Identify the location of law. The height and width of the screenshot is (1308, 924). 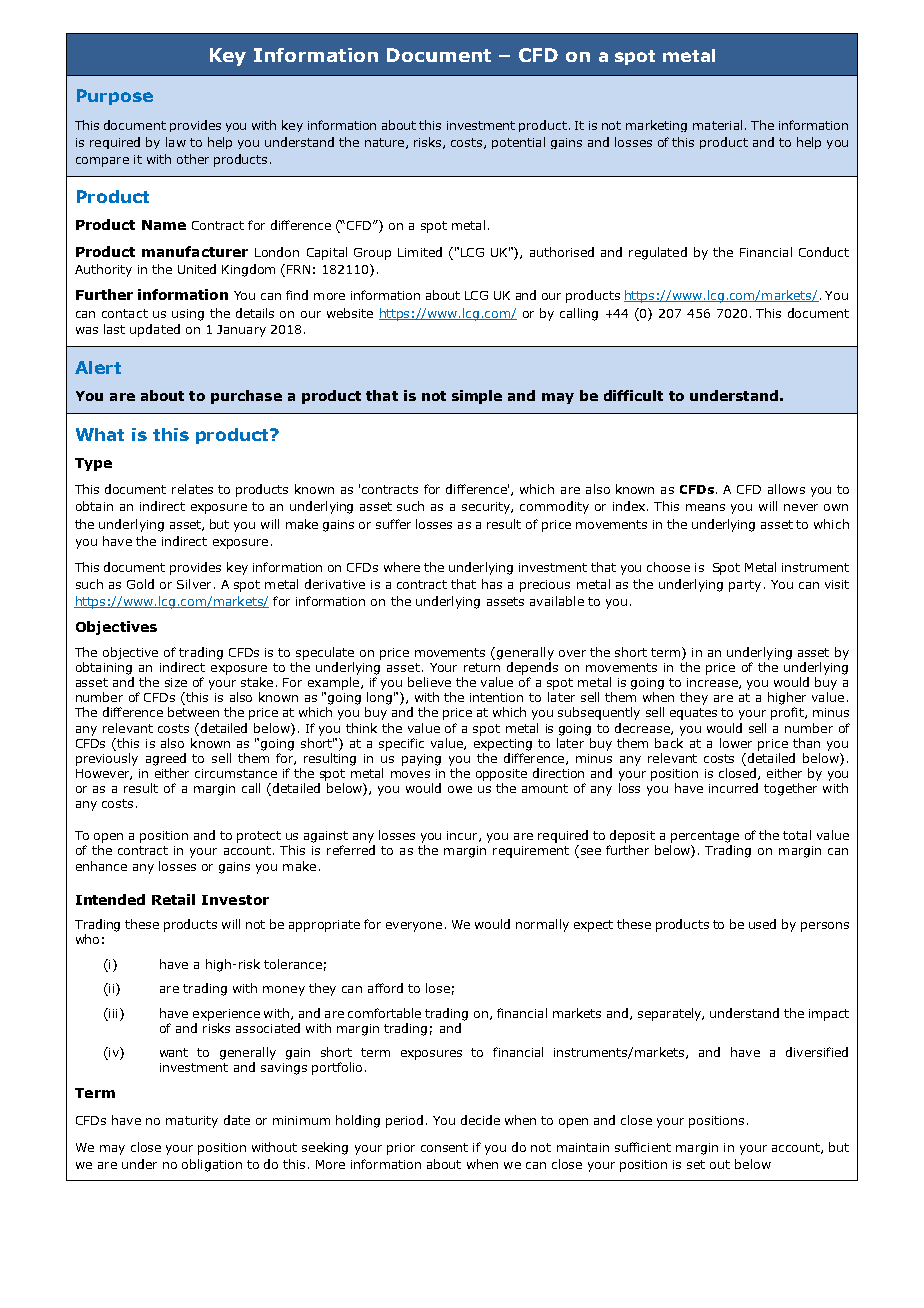
(176, 142).
